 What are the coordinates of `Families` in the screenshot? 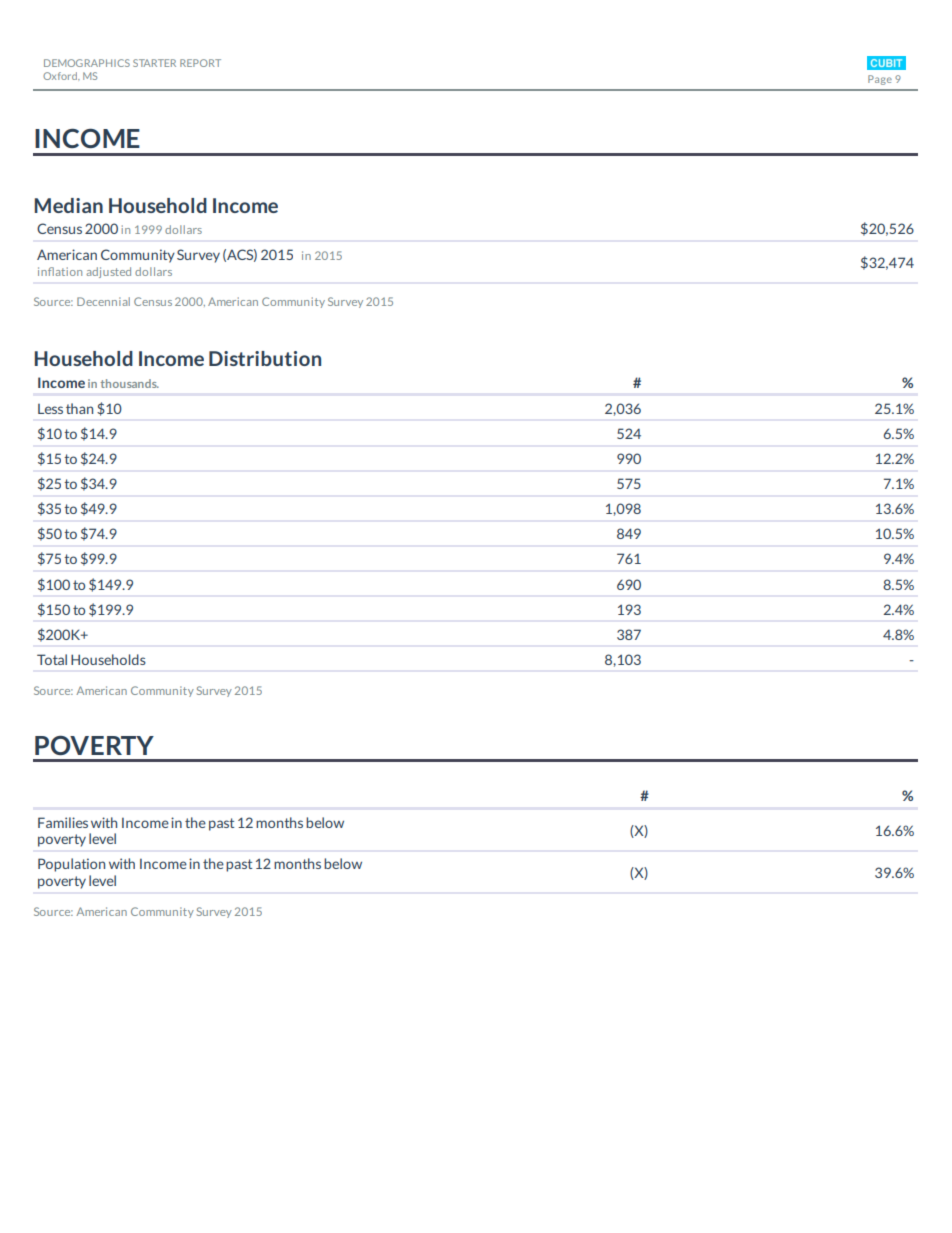 It's located at (63, 822).
